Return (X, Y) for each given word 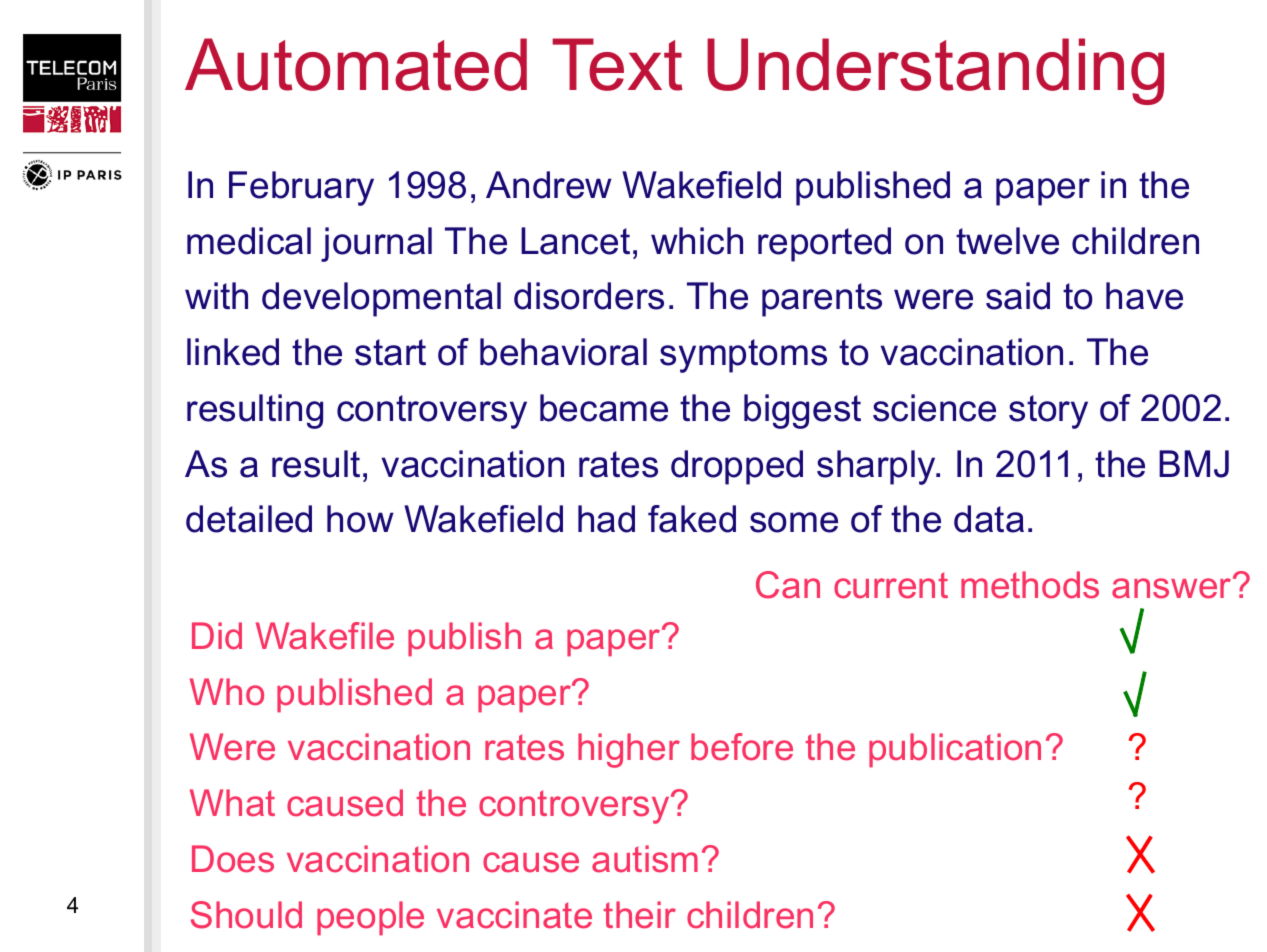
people (370, 918)
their (640, 915)
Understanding (935, 71)
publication (955, 750)
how (360, 519)
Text (617, 64)
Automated (356, 64)
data (989, 519)
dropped (737, 467)
